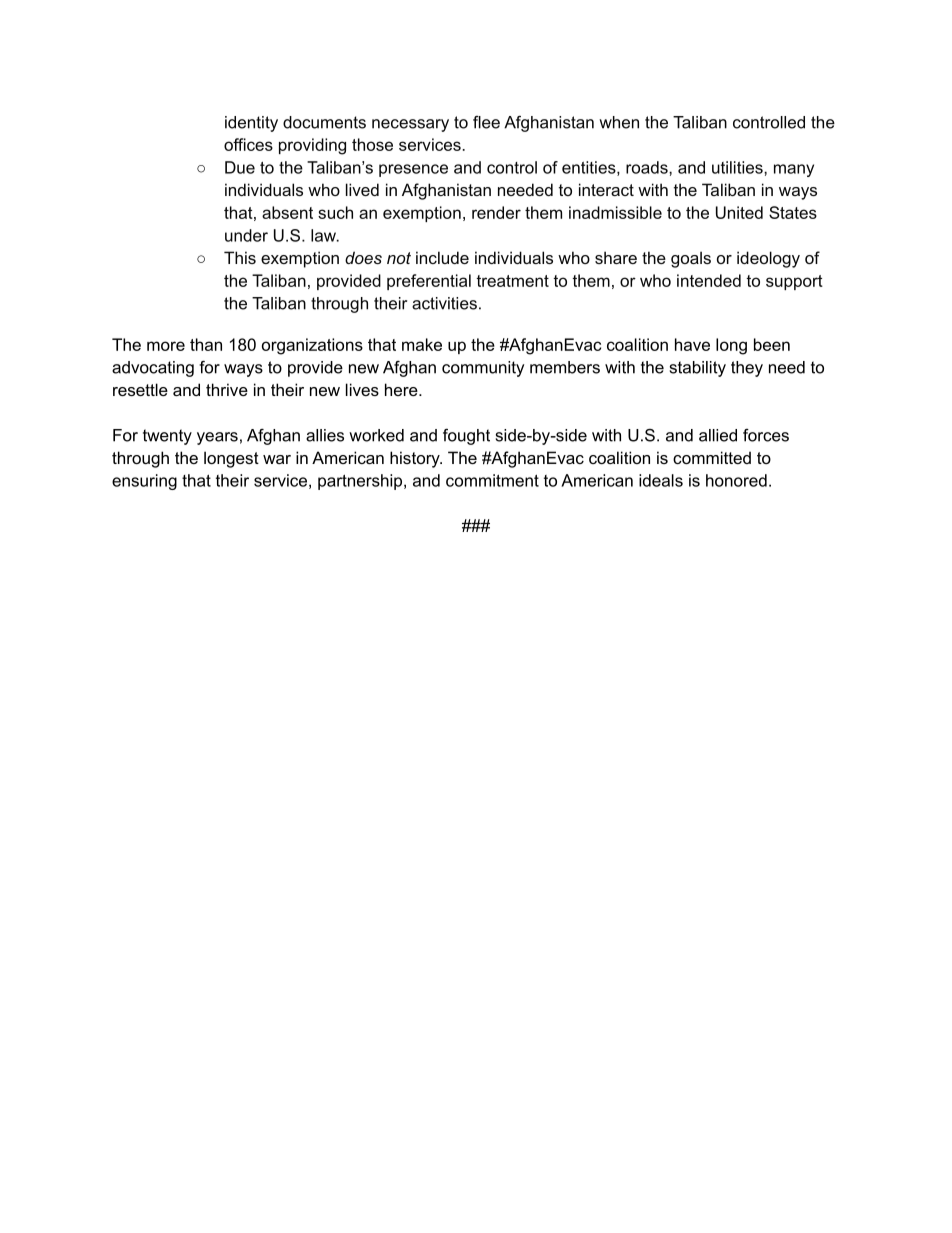  I want to click on under, so click(246, 235).
